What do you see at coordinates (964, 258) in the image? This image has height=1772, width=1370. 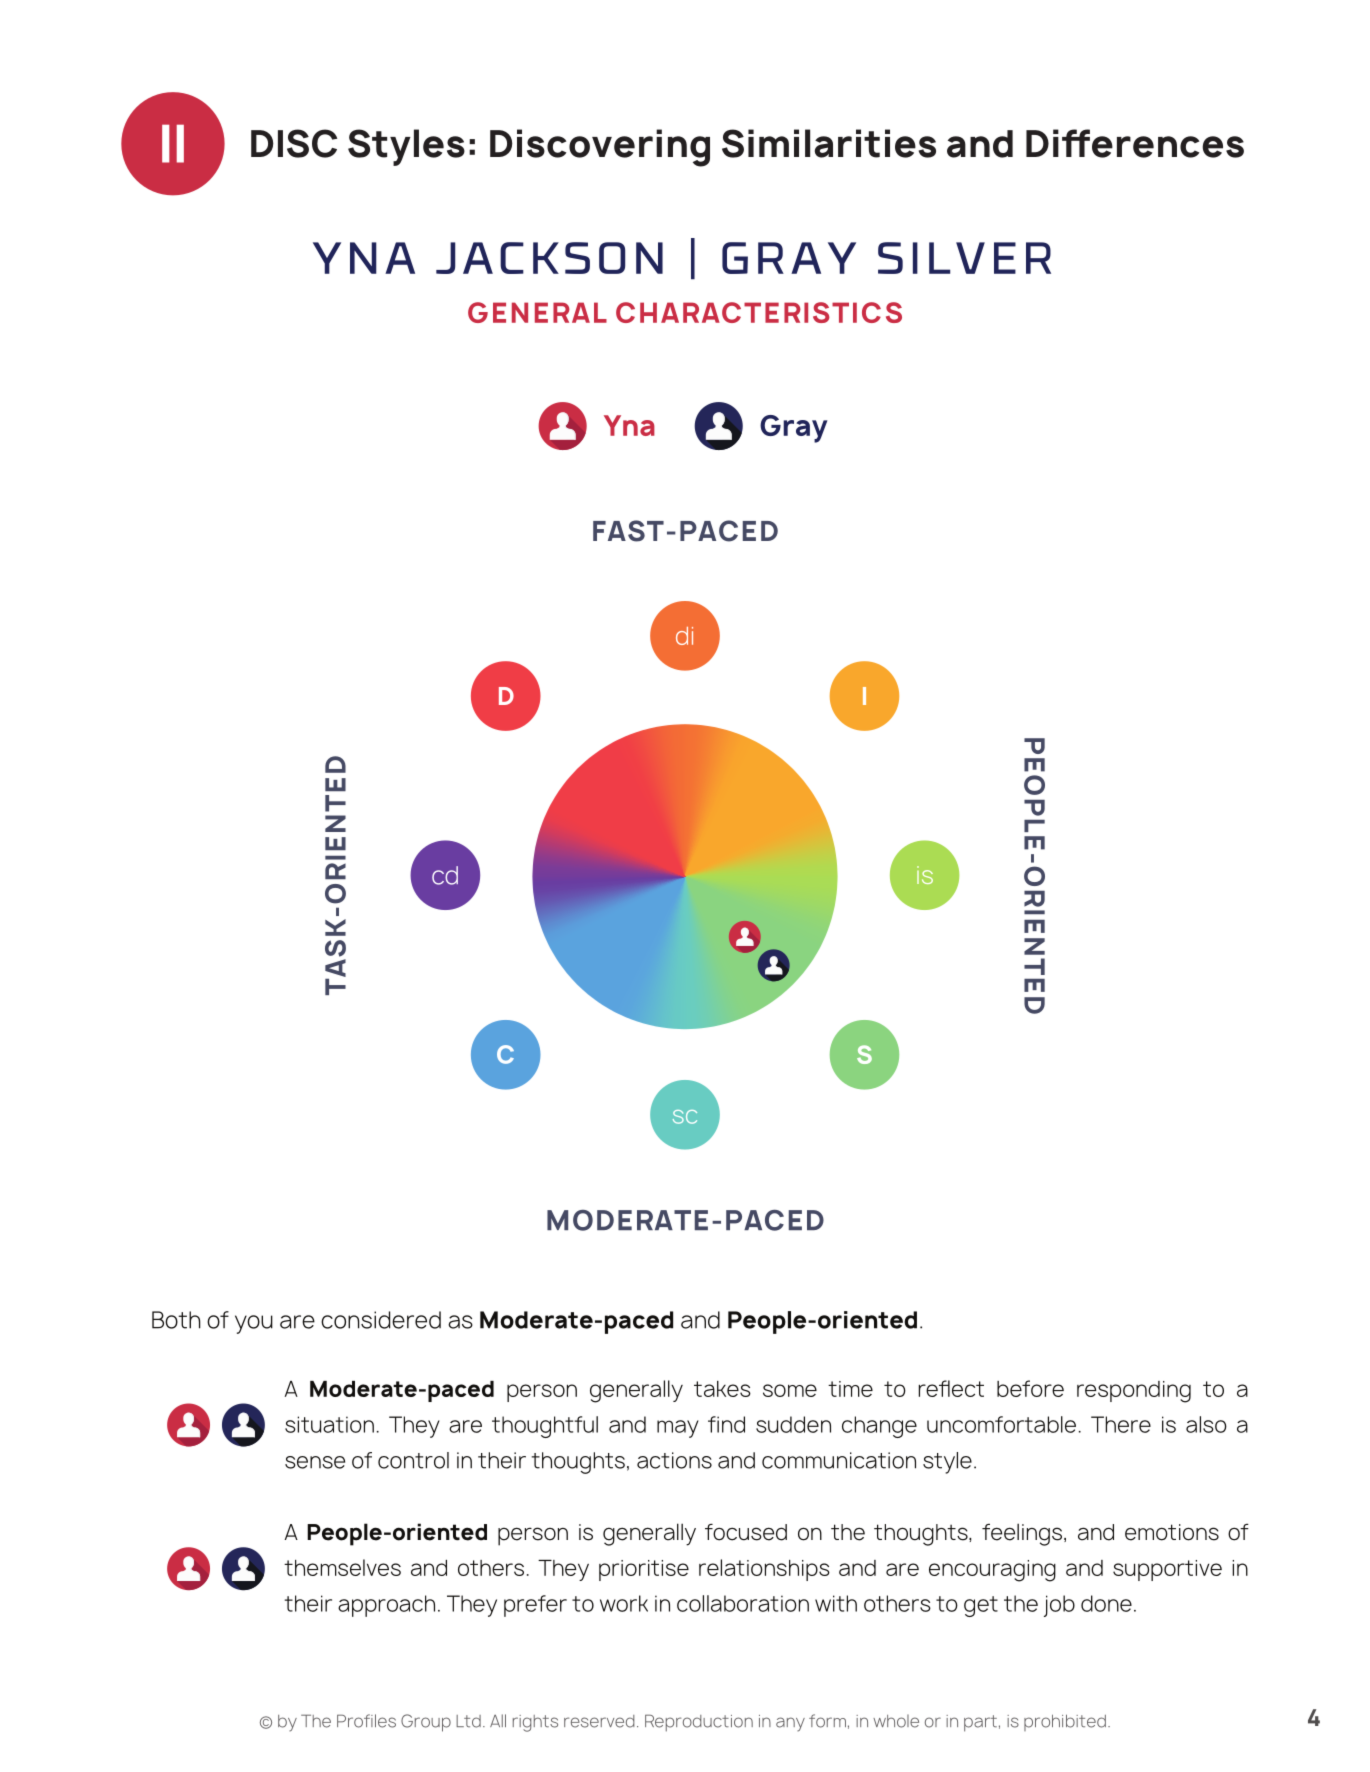 I see `SILVER` at bounding box center [964, 258].
